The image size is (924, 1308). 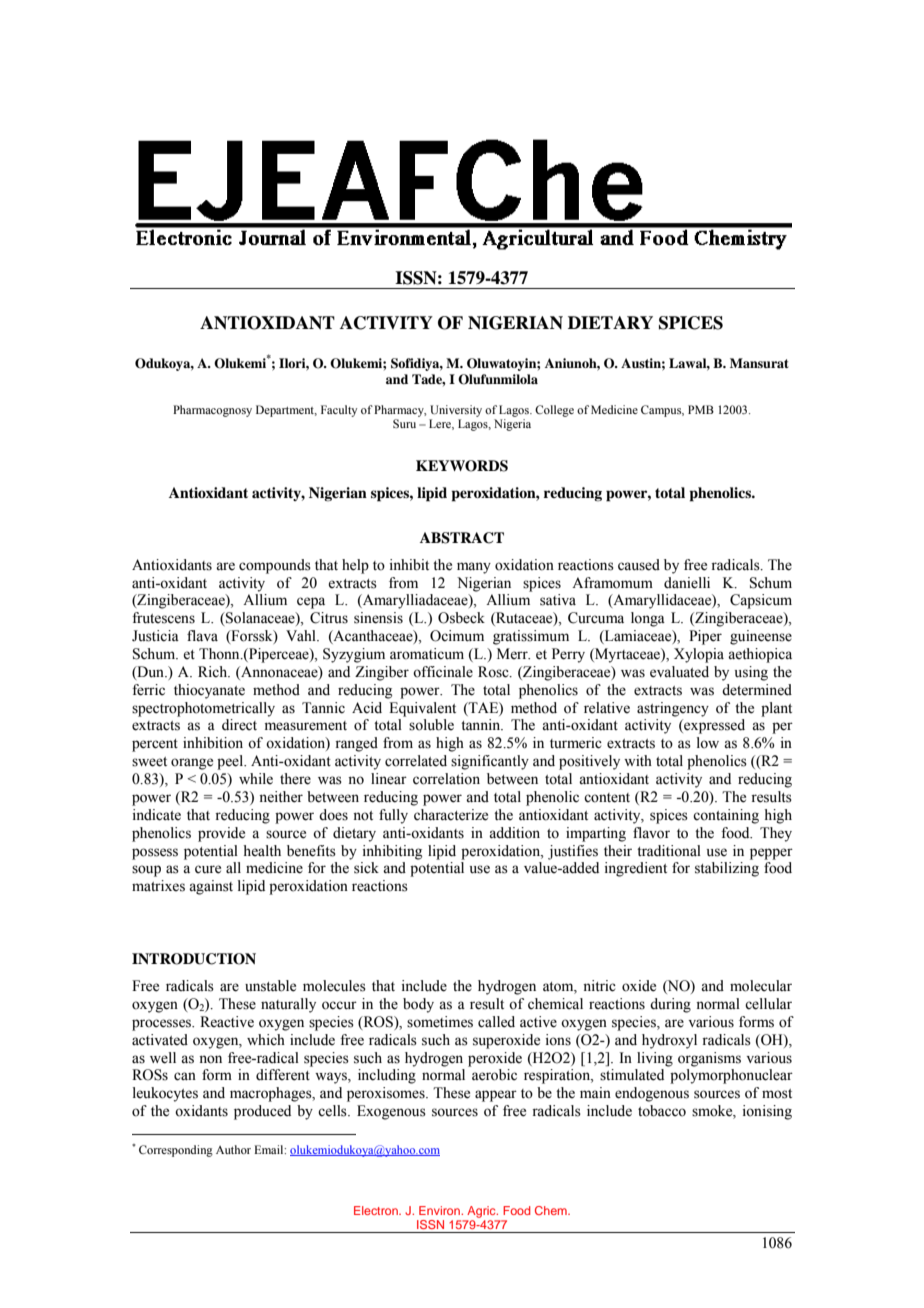 I want to click on many, so click(x=474, y=568).
